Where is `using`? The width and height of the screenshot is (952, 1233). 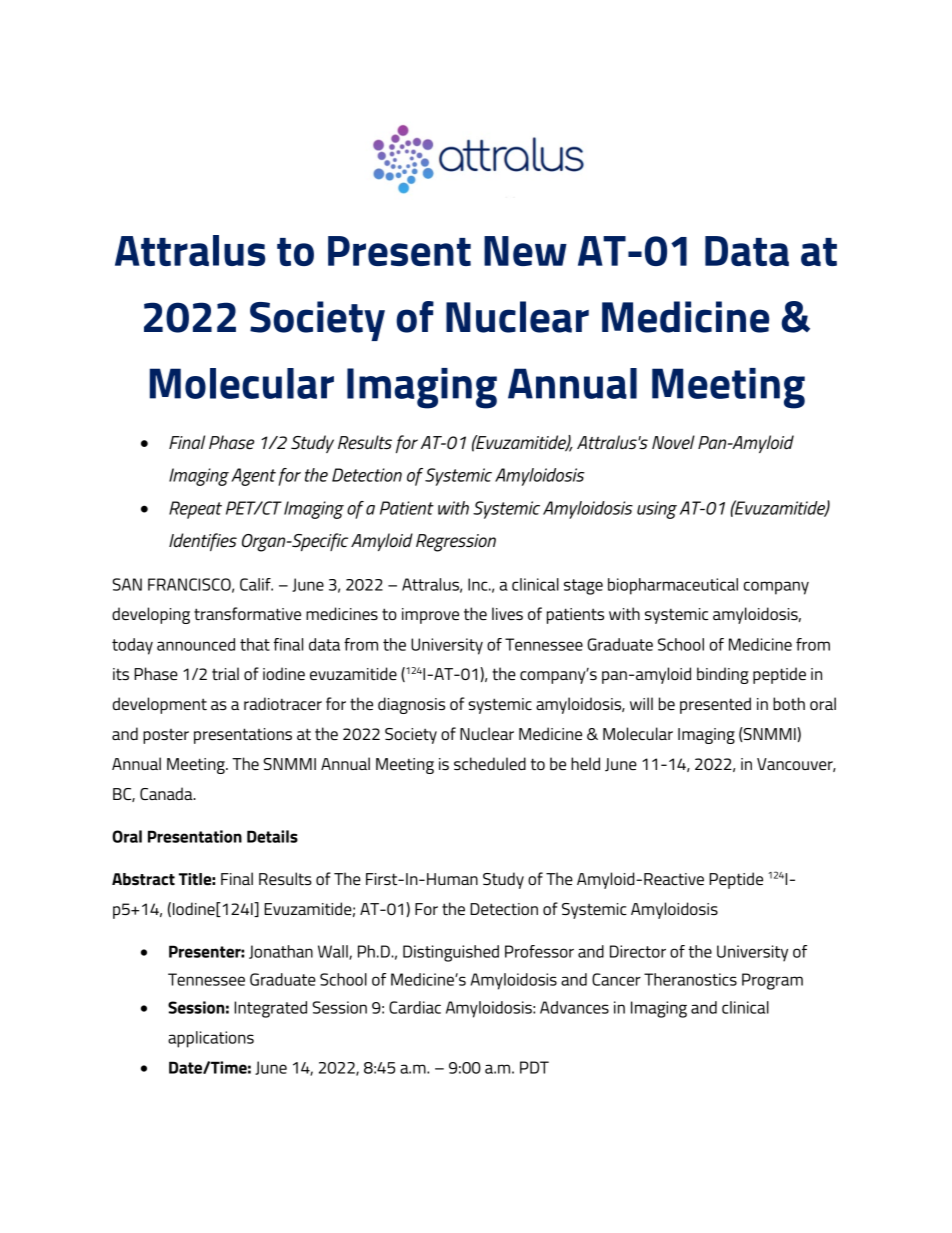 using is located at coordinates (657, 510).
